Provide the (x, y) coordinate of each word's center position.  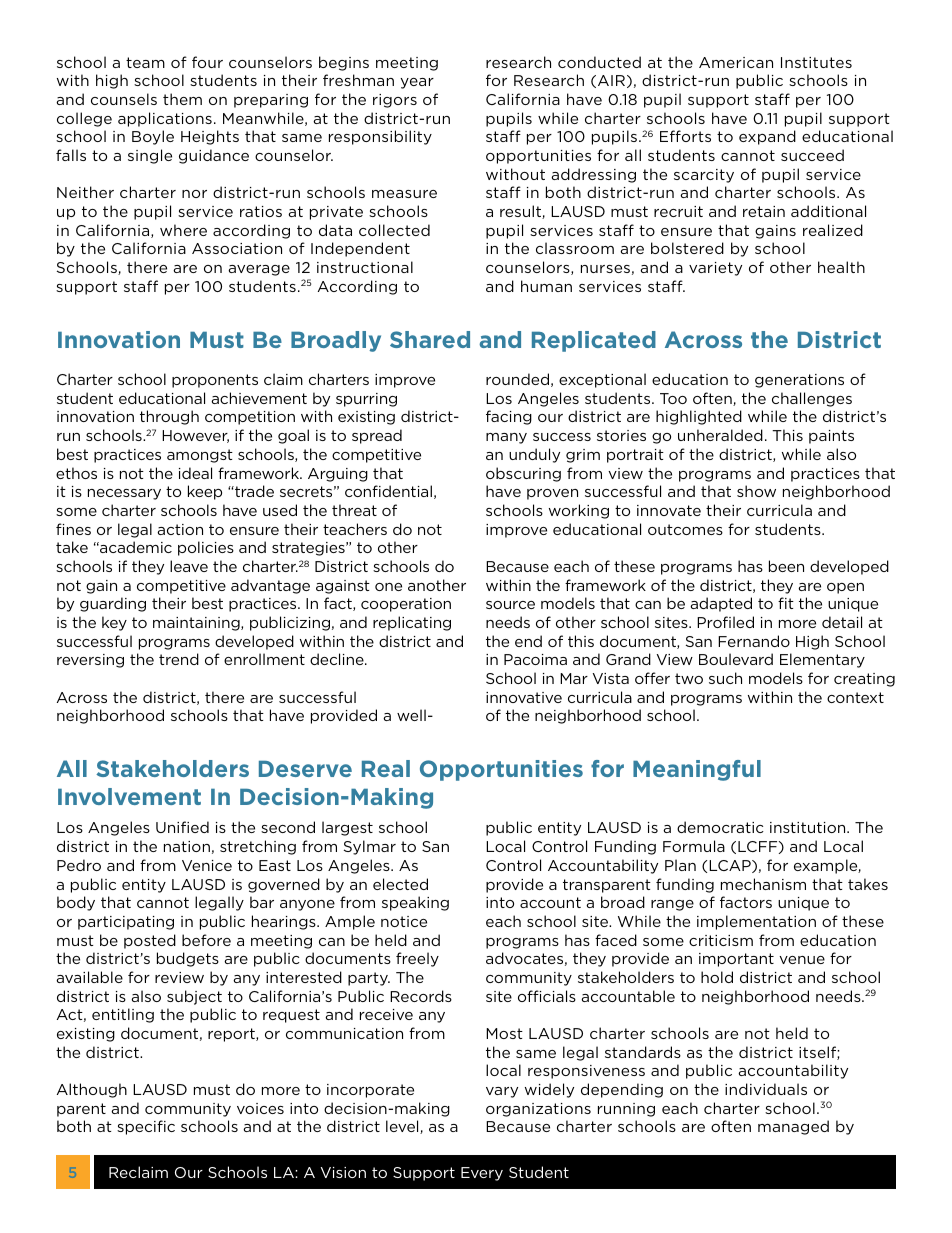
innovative (524, 697)
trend (179, 659)
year (417, 83)
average (259, 270)
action (180, 529)
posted (150, 941)
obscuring (523, 474)
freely (417, 959)
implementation (756, 922)
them (182, 99)
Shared (430, 339)
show (756, 491)
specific (146, 1127)
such (725, 678)
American (736, 62)
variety (715, 269)
